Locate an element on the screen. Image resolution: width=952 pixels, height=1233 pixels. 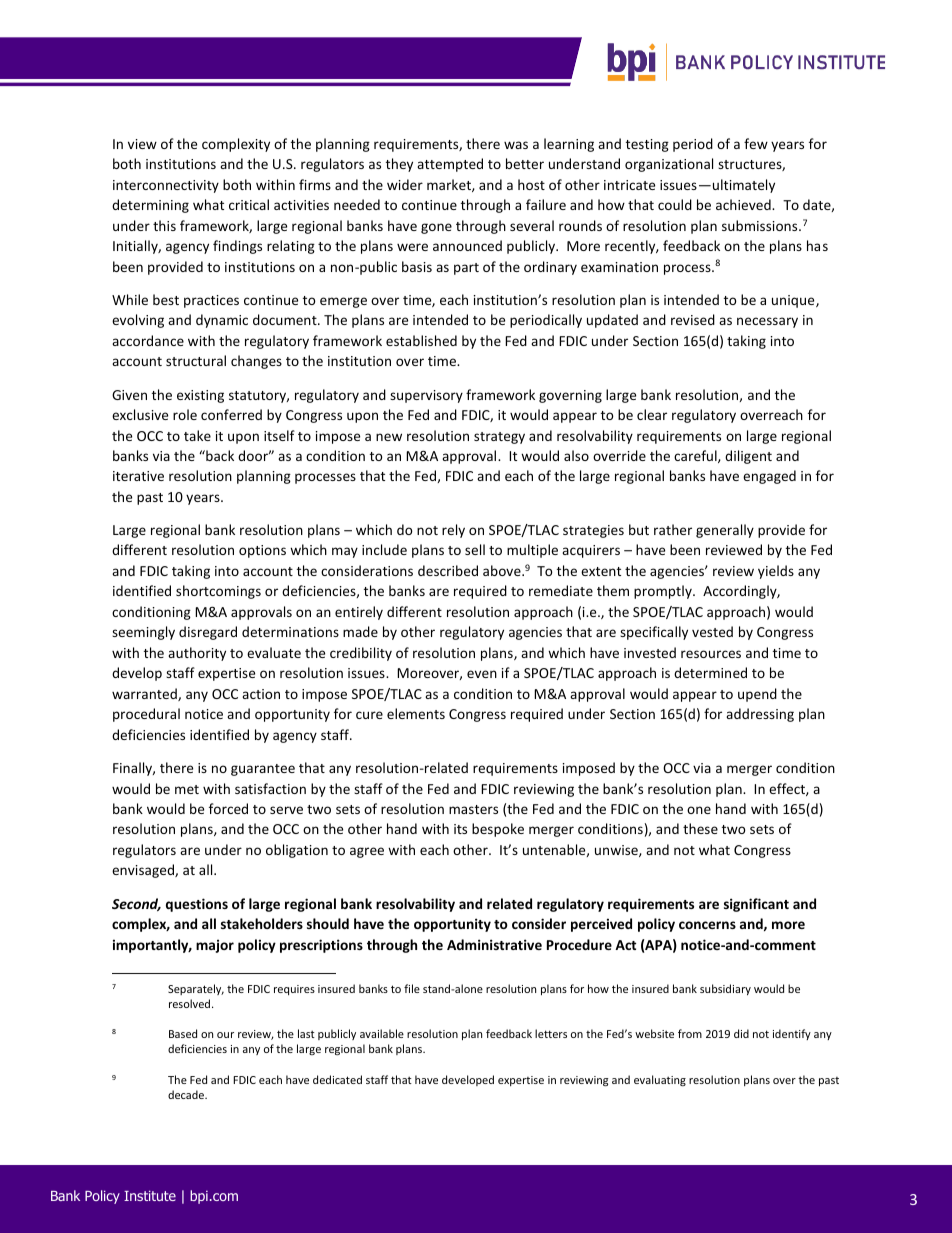
iterative is located at coordinates (138, 476).
